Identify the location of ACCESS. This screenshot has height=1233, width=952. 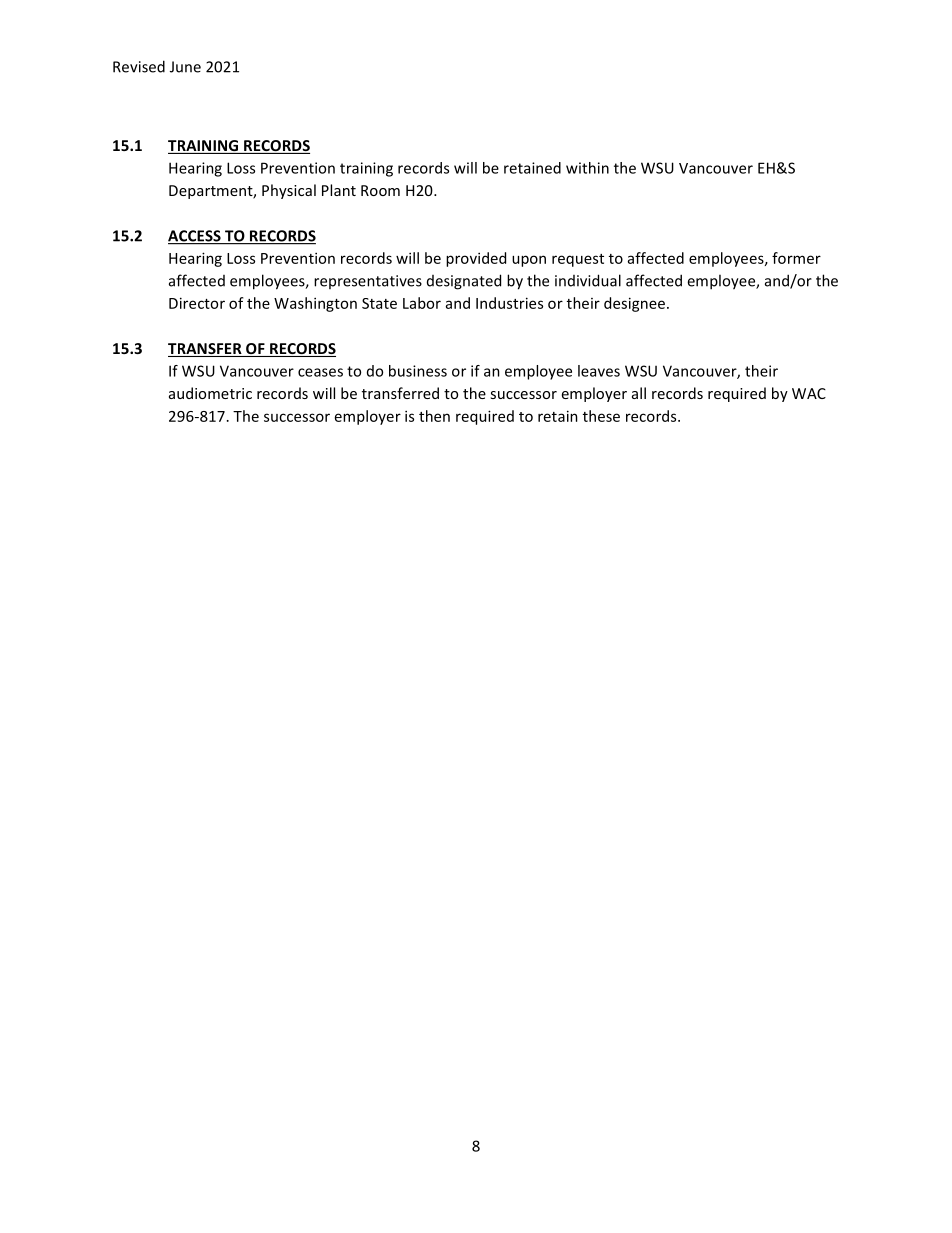
(195, 237).
